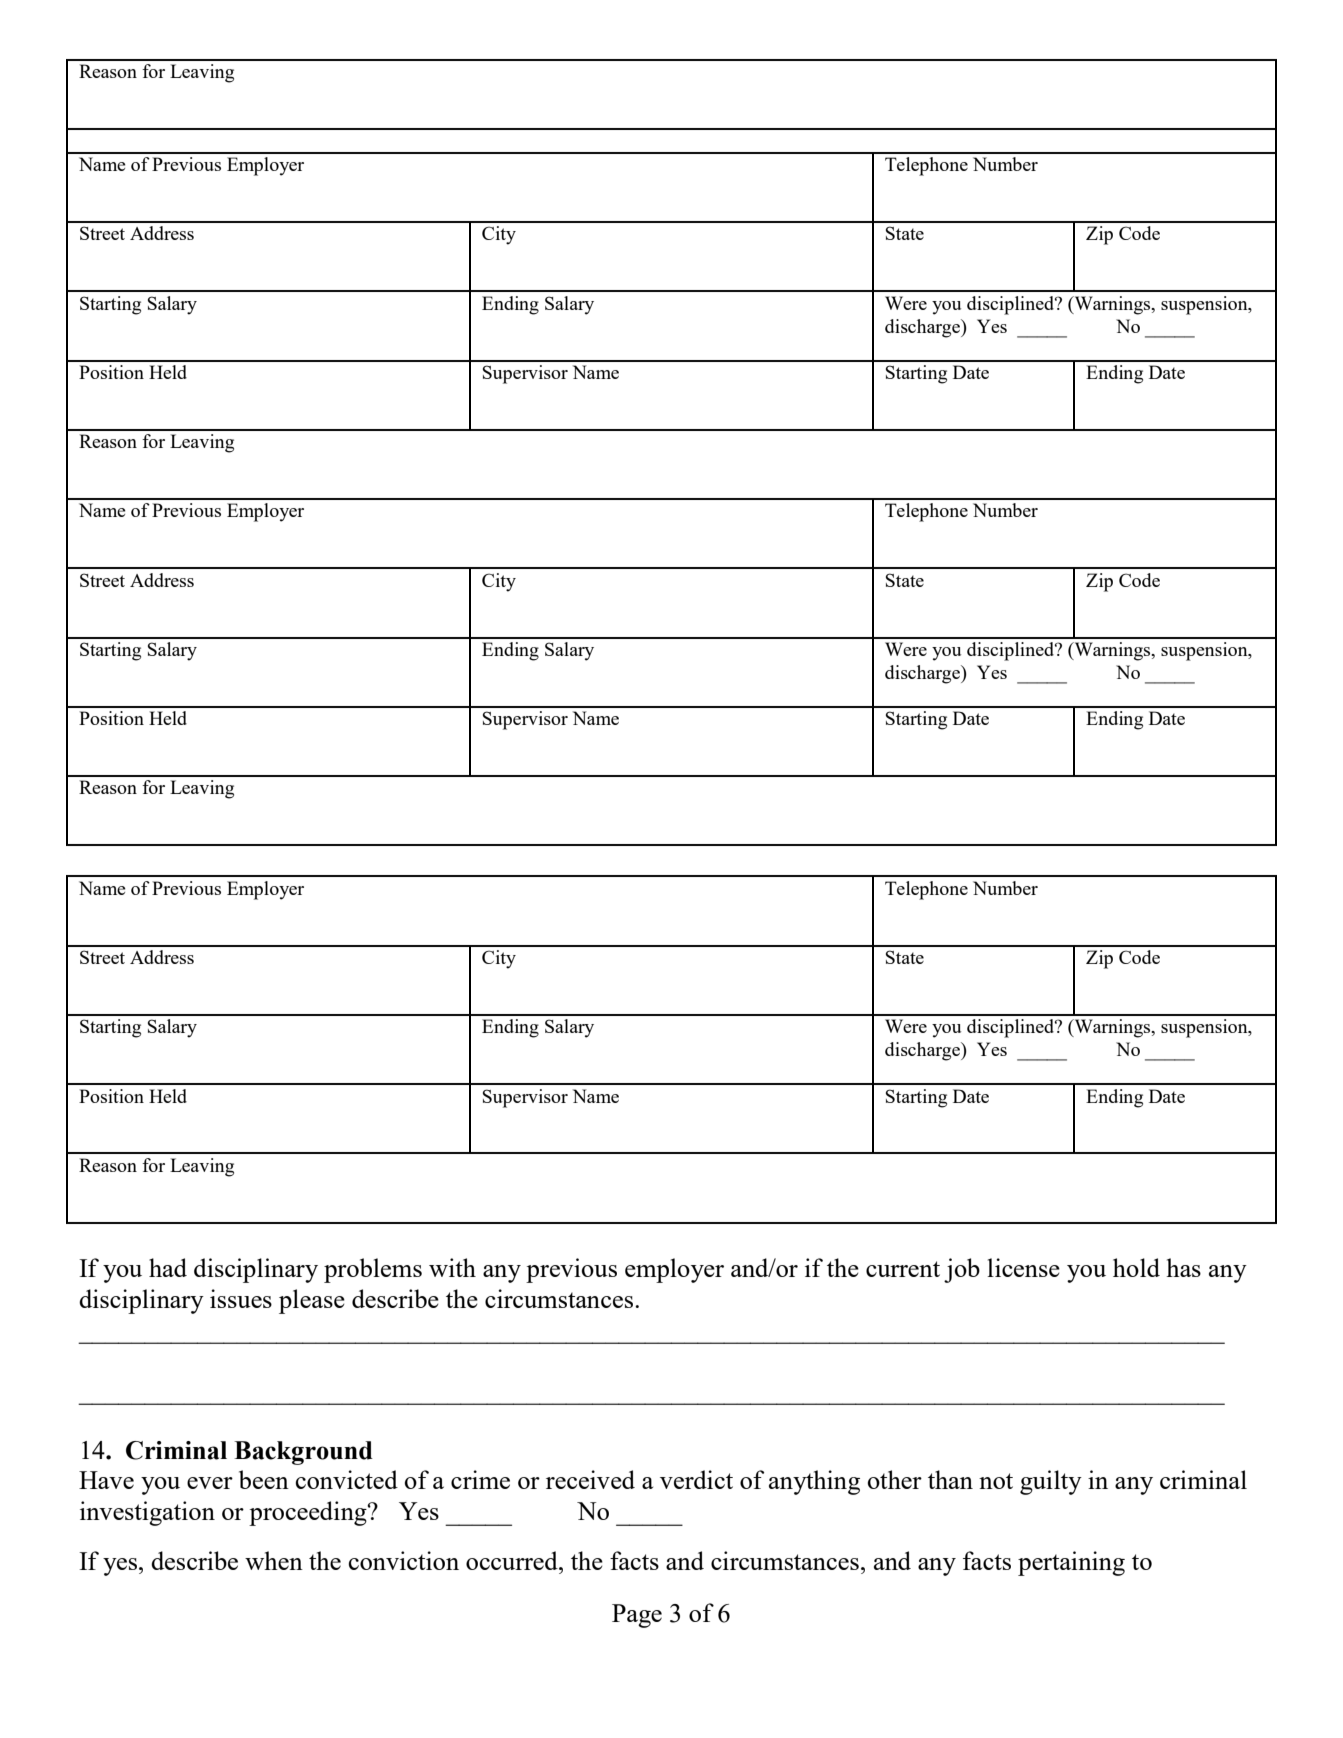 This screenshot has width=1343, height=1738. I want to click on not, so click(996, 1481).
